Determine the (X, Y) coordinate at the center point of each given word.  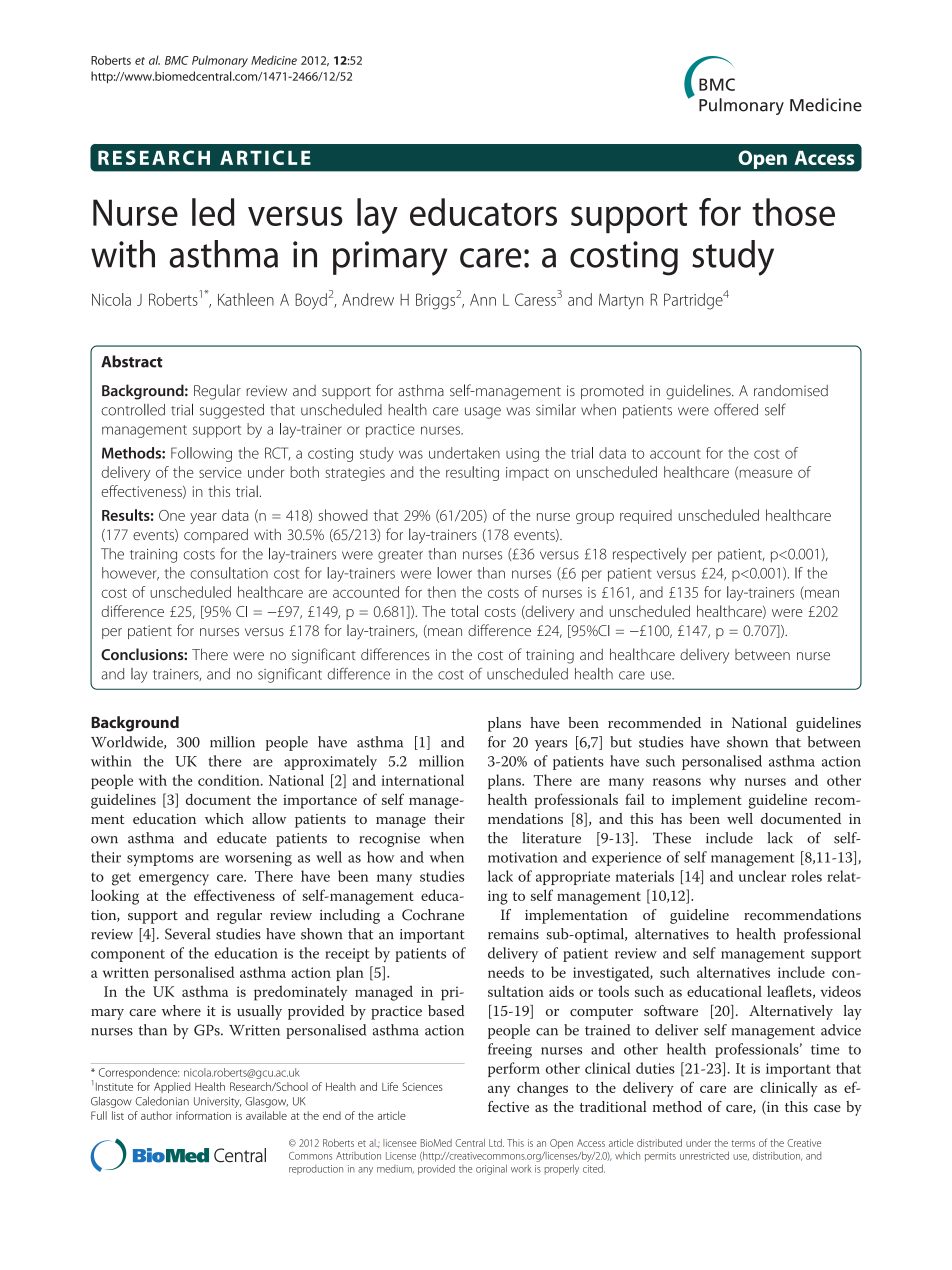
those (793, 212)
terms (743, 1143)
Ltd (496, 1143)
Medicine (274, 60)
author (156, 1115)
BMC (177, 60)
